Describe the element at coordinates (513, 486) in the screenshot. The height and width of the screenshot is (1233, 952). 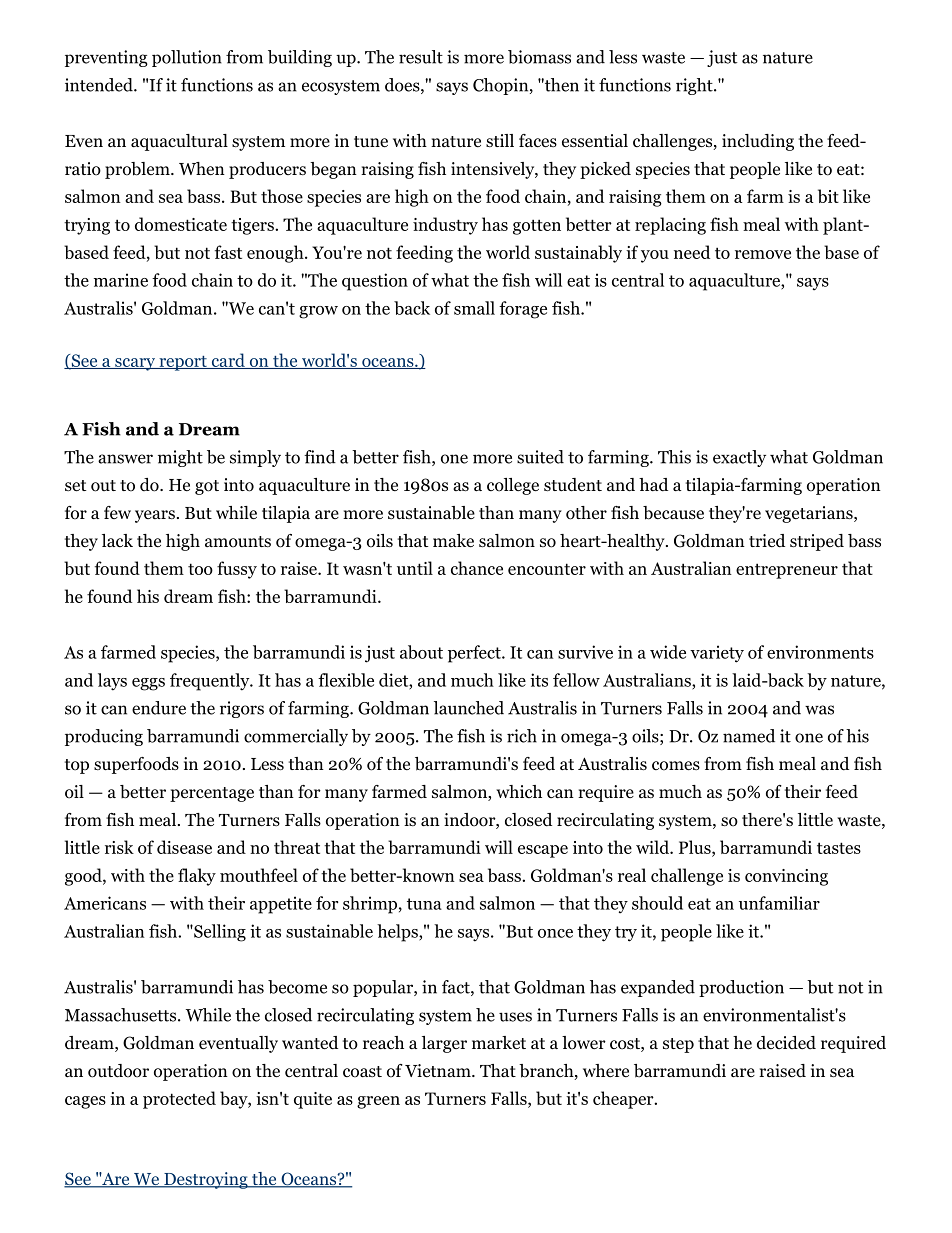
I see `college` at that location.
